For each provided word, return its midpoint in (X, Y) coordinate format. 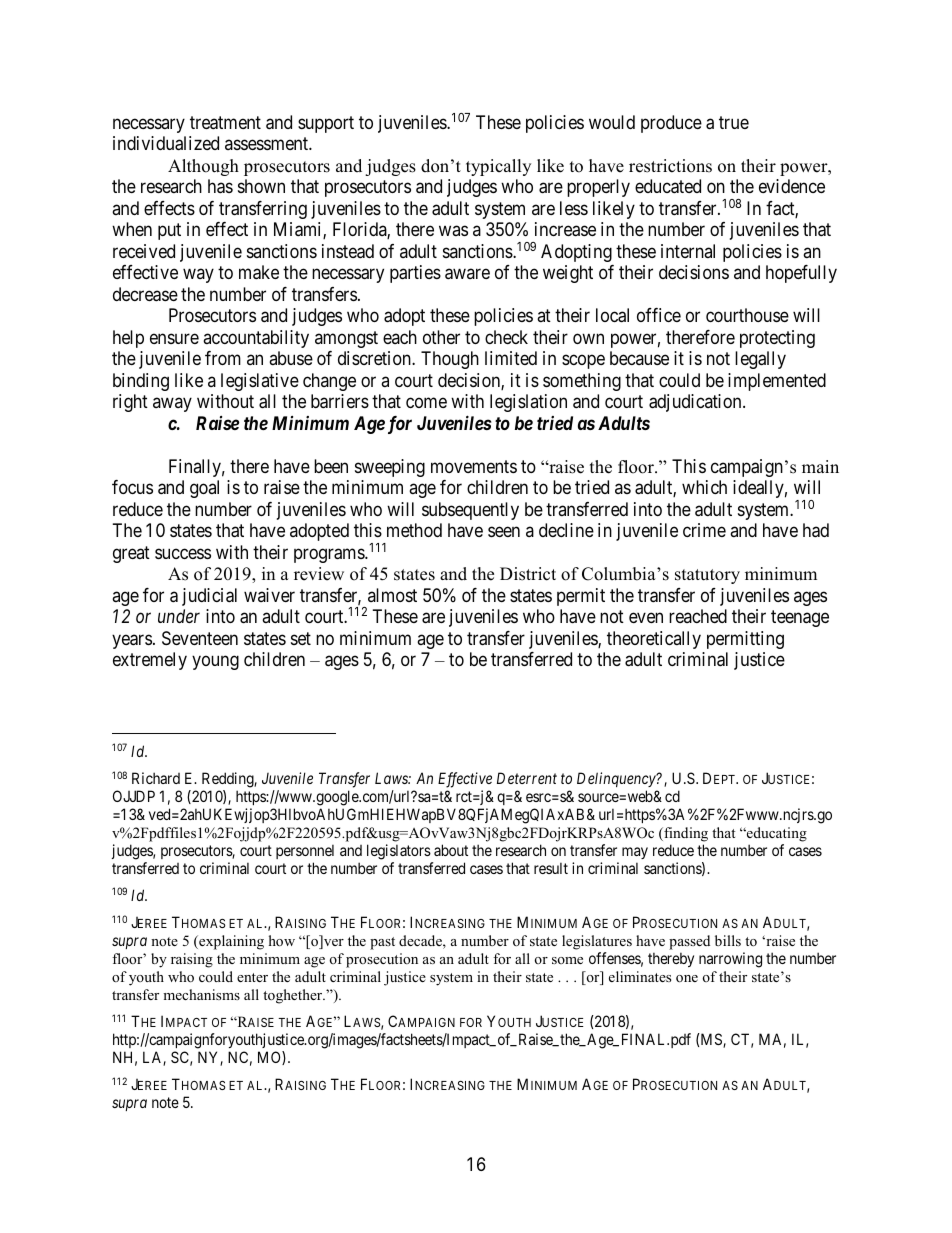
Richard (156, 778)
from (223, 358)
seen (504, 532)
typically (498, 167)
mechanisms (201, 994)
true (734, 122)
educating (776, 834)
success (183, 553)
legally (760, 360)
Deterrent (527, 778)
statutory (707, 576)
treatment (225, 123)
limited (511, 358)
